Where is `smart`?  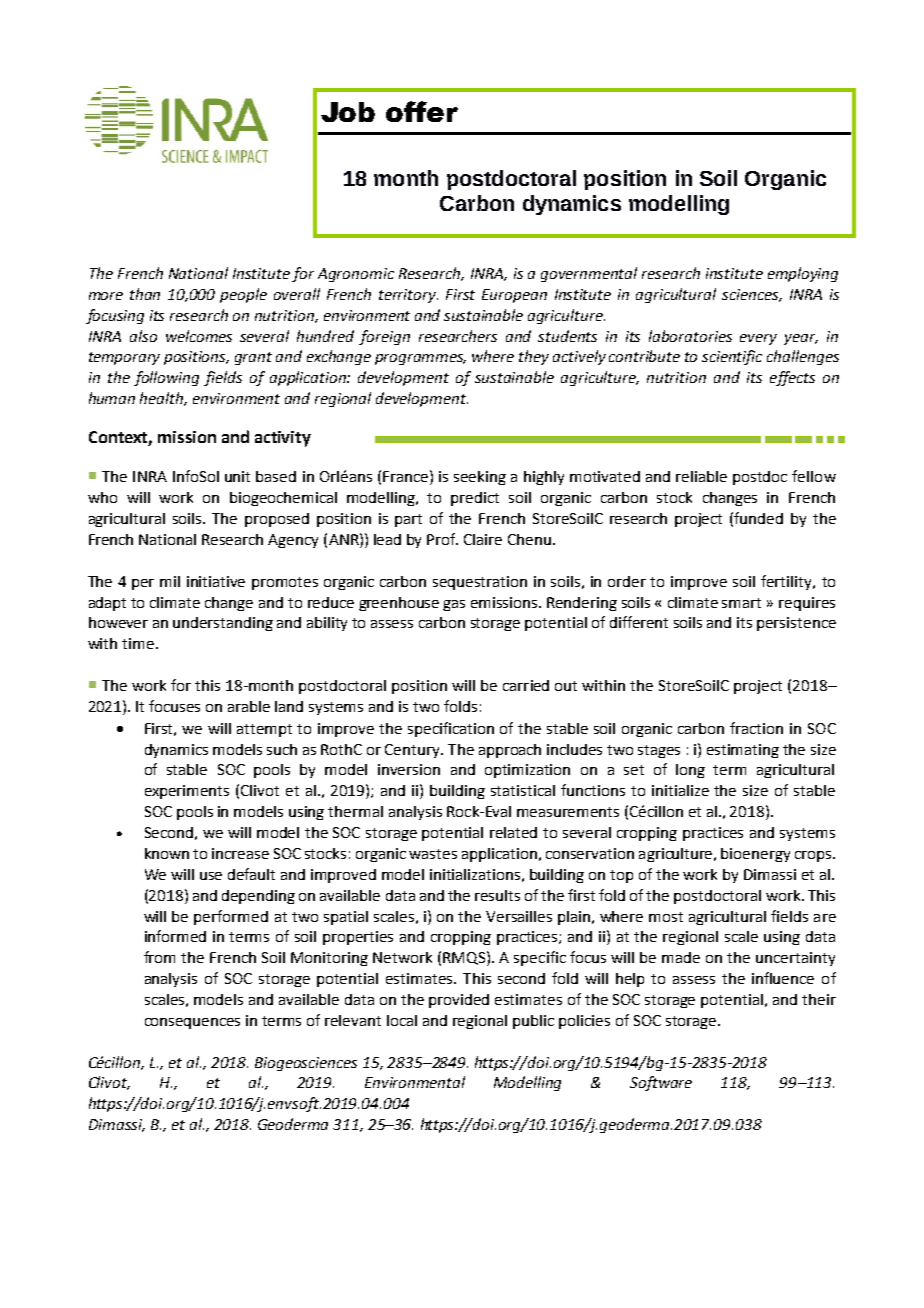 smart is located at coordinates (741, 603).
